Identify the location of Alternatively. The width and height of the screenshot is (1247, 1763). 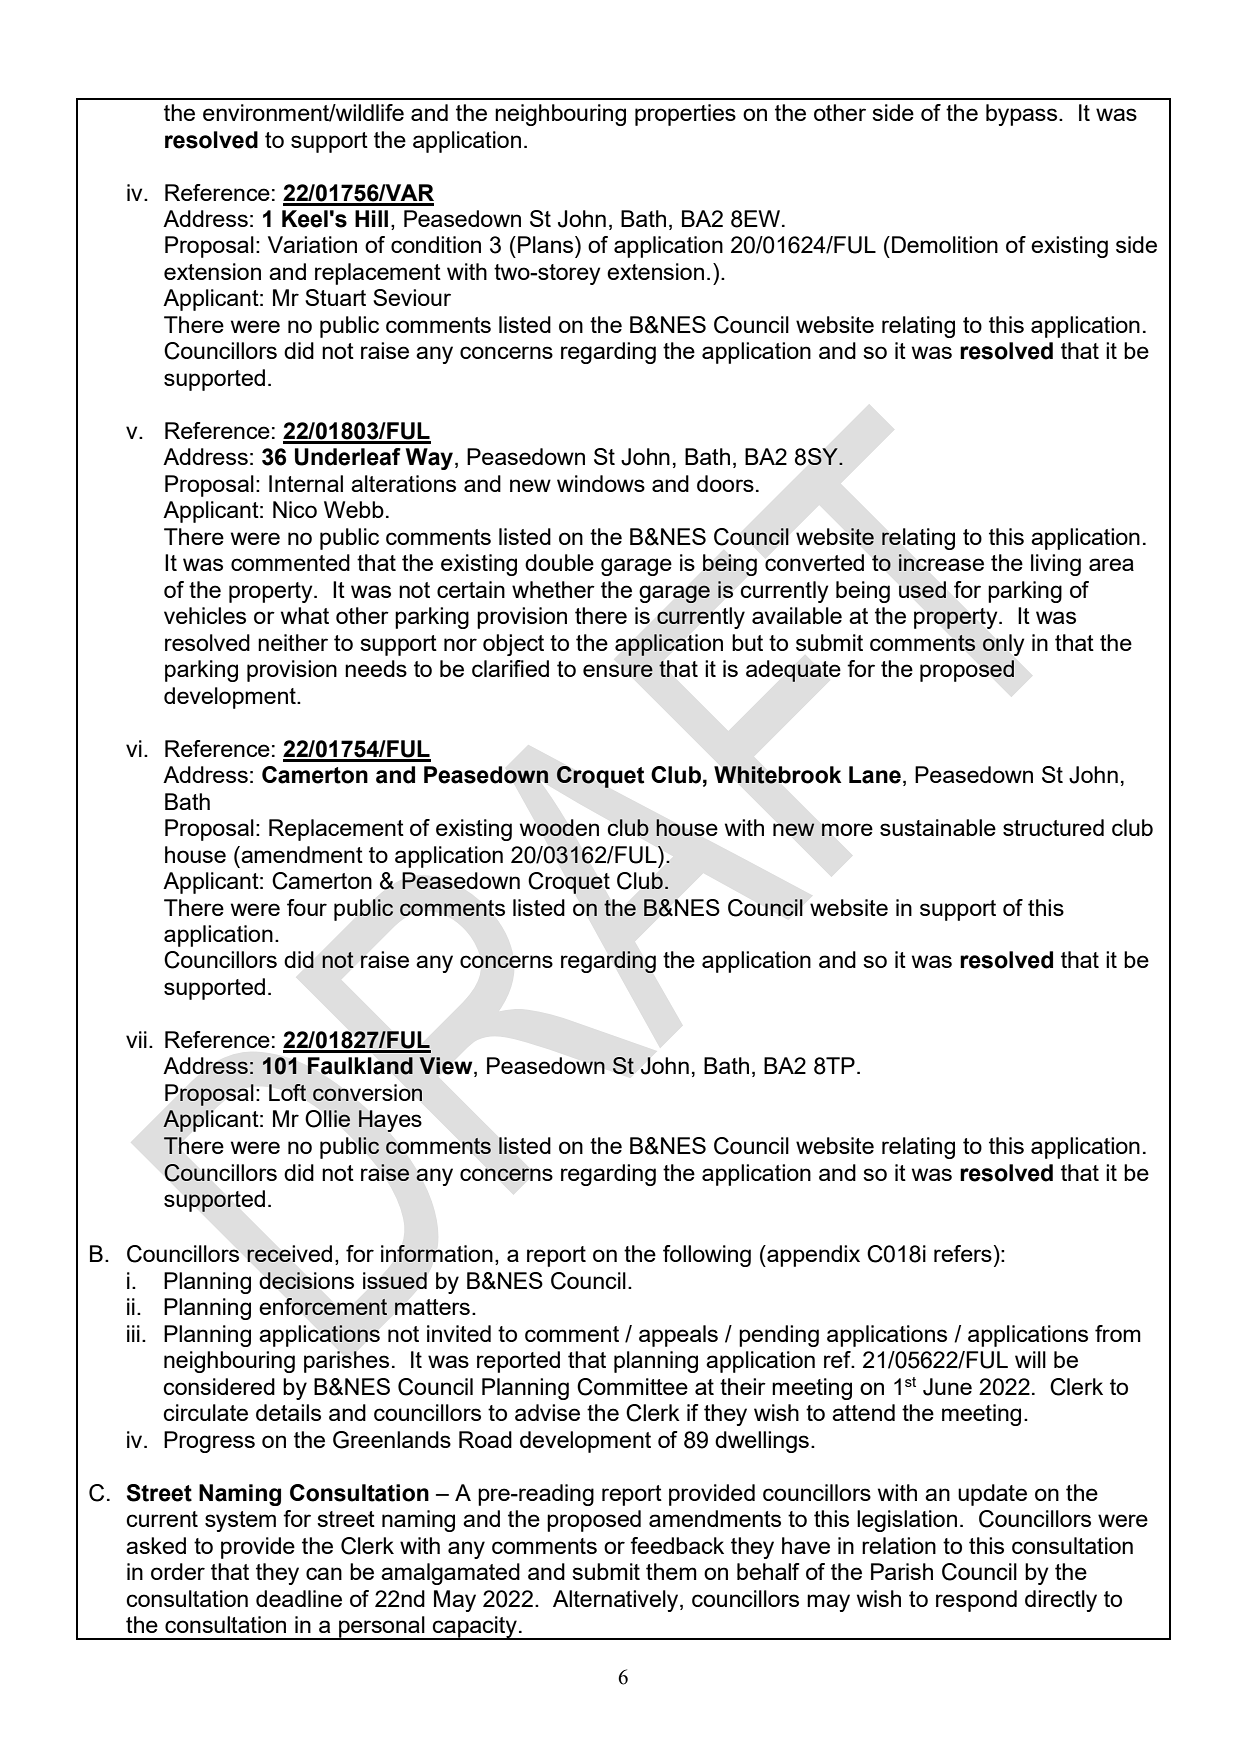
(617, 1601).
